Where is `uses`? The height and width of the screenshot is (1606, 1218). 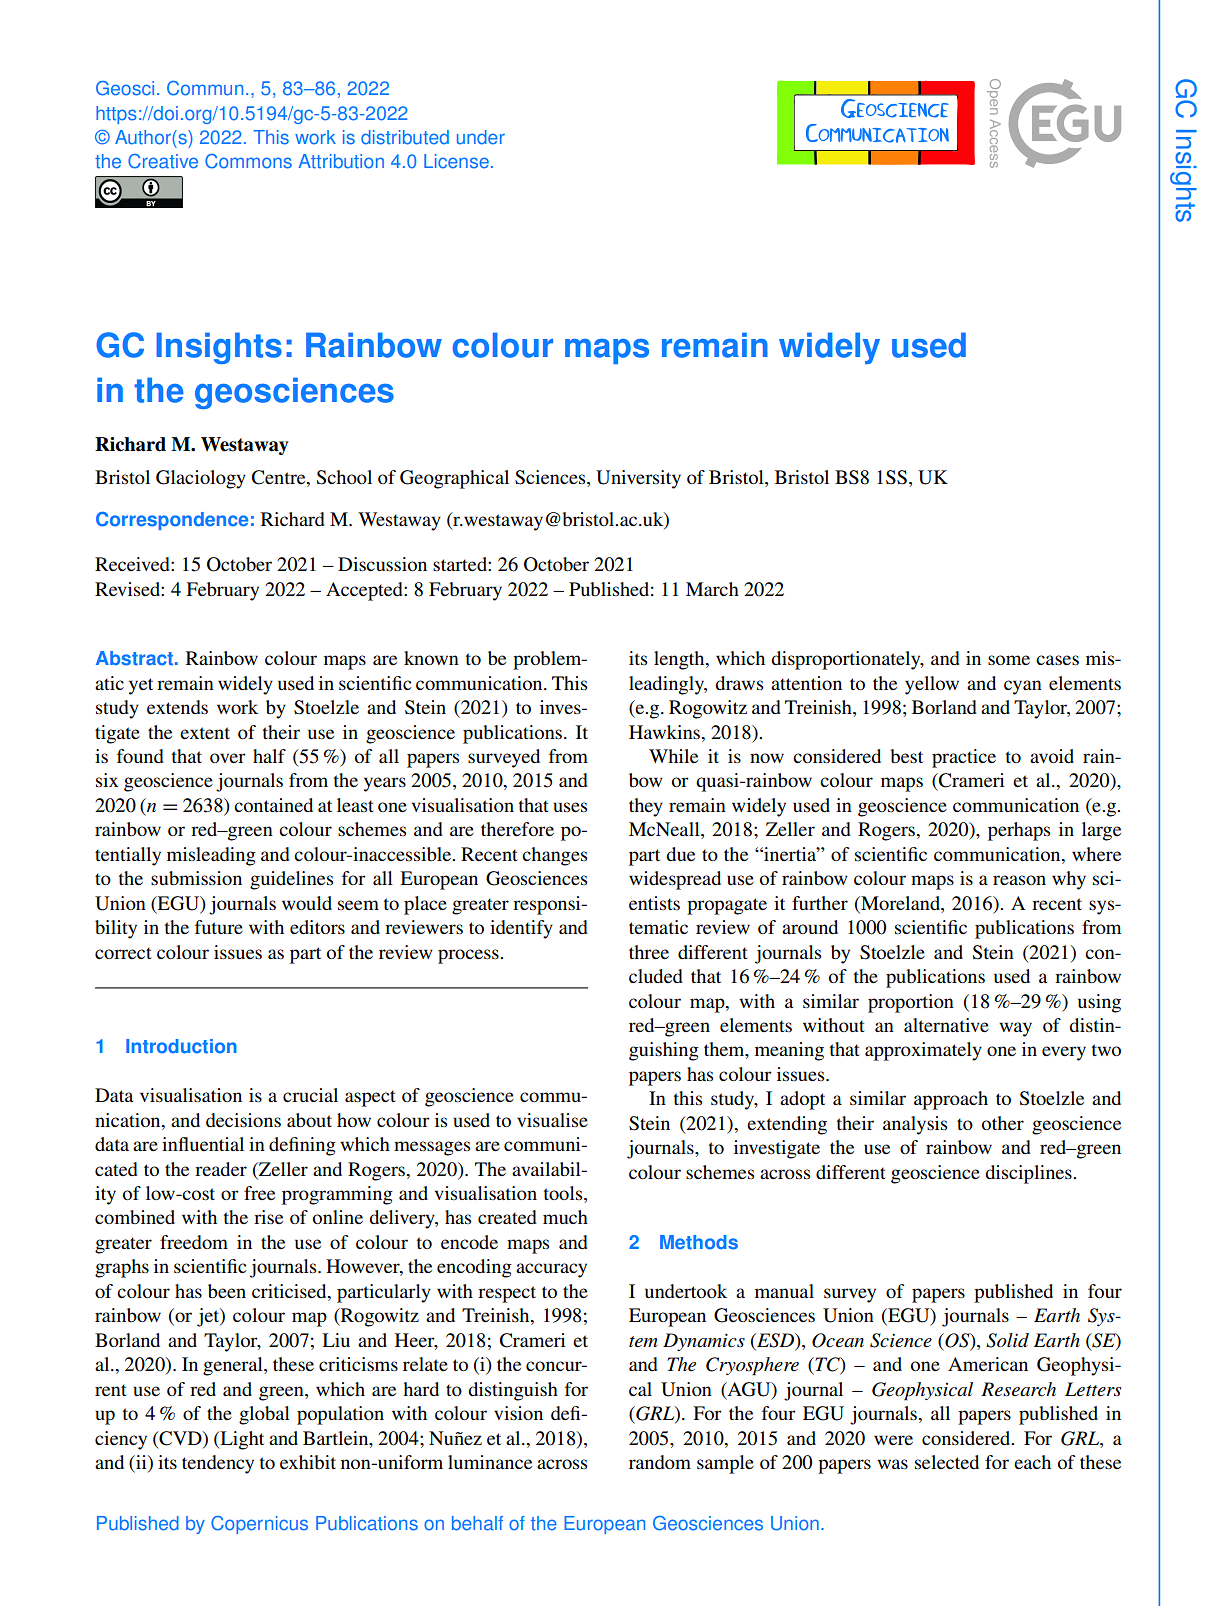
uses is located at coordinates (570, 807).
